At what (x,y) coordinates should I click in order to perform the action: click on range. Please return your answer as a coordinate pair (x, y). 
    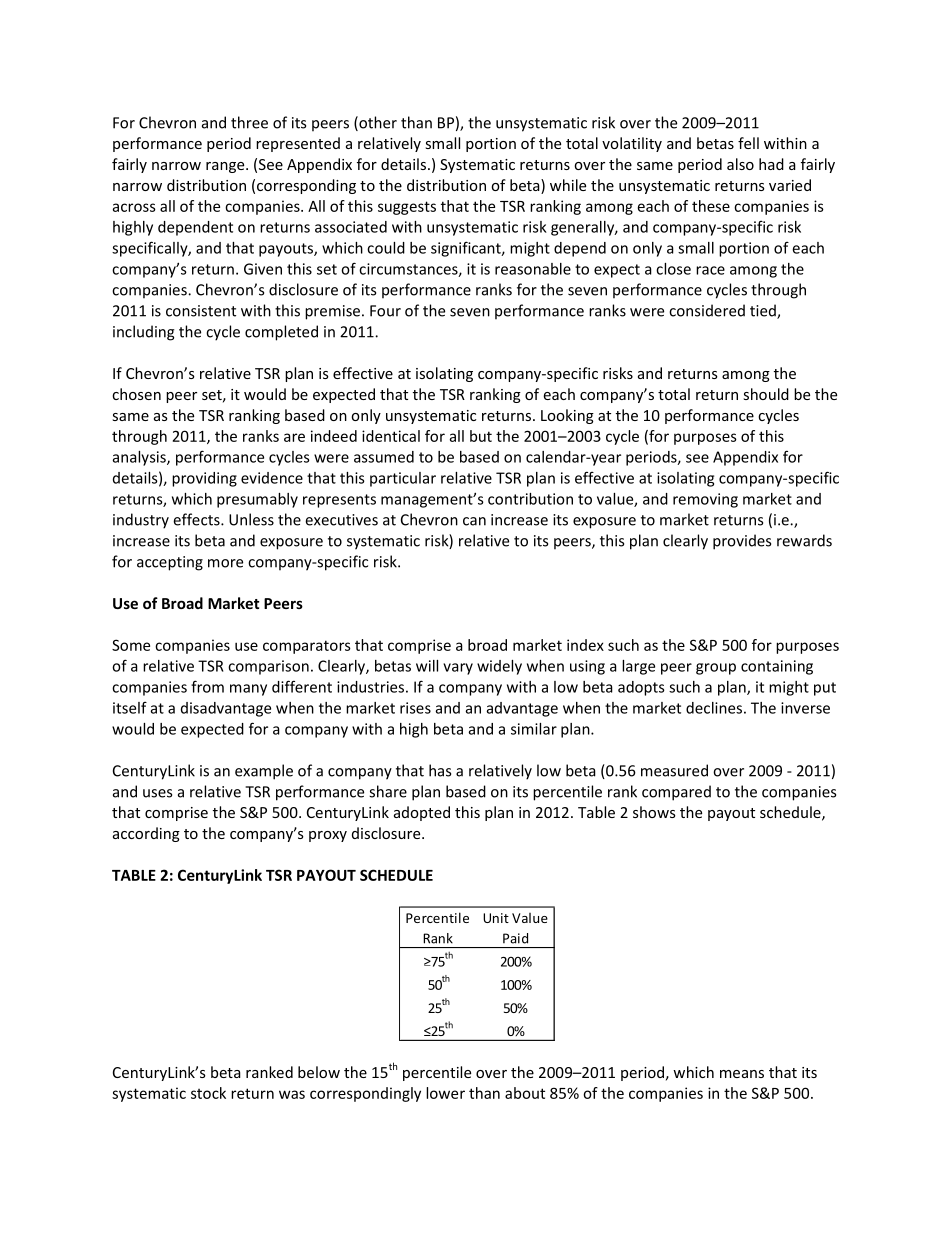
    Looking at the image, I should click on (226, 167).
